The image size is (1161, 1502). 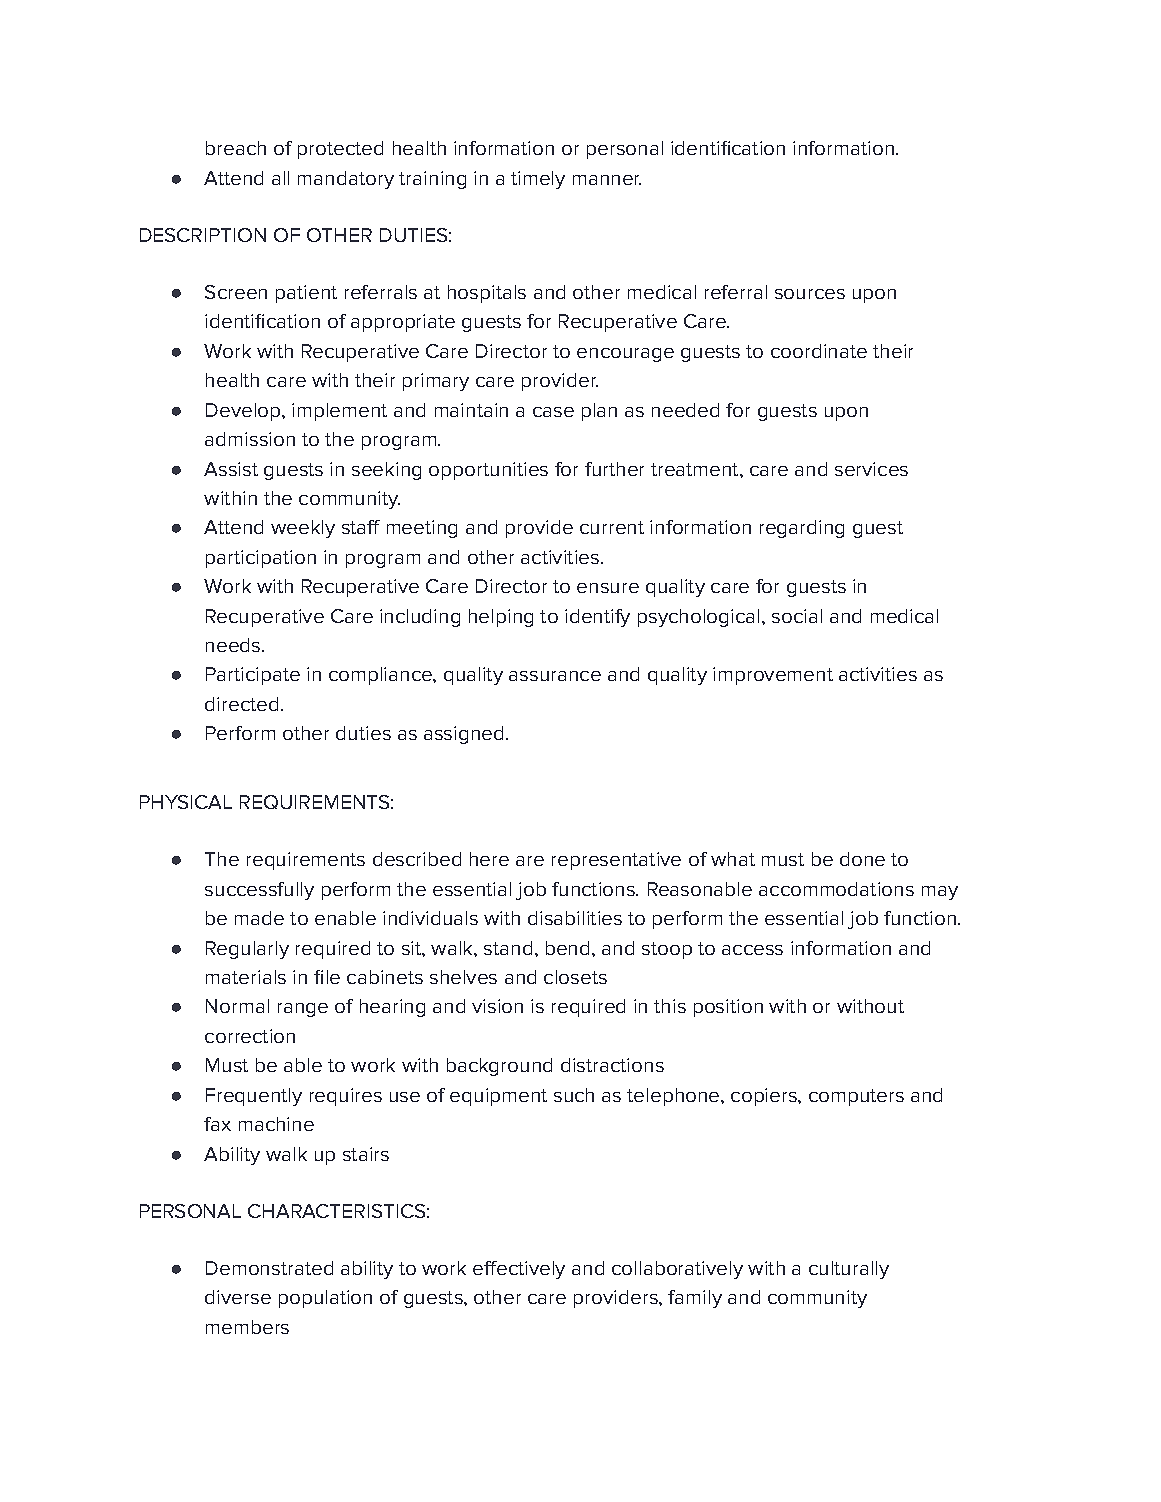 What do you see at coordinates (810, 294) in the document?
I see `sources` at bounding box center [810, 294].
